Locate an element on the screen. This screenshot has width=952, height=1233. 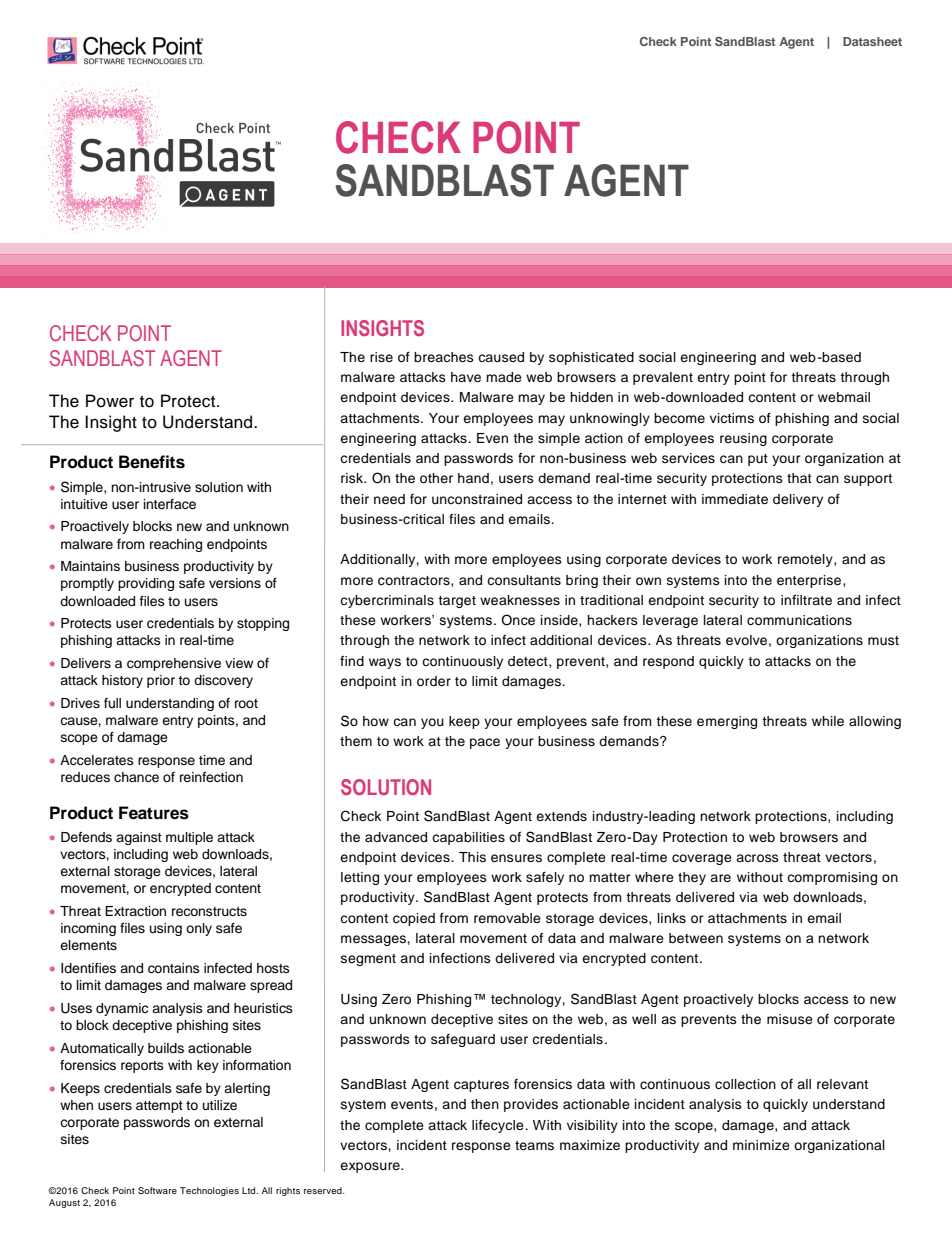
comprehensive is located at coordinates (174, 664).
